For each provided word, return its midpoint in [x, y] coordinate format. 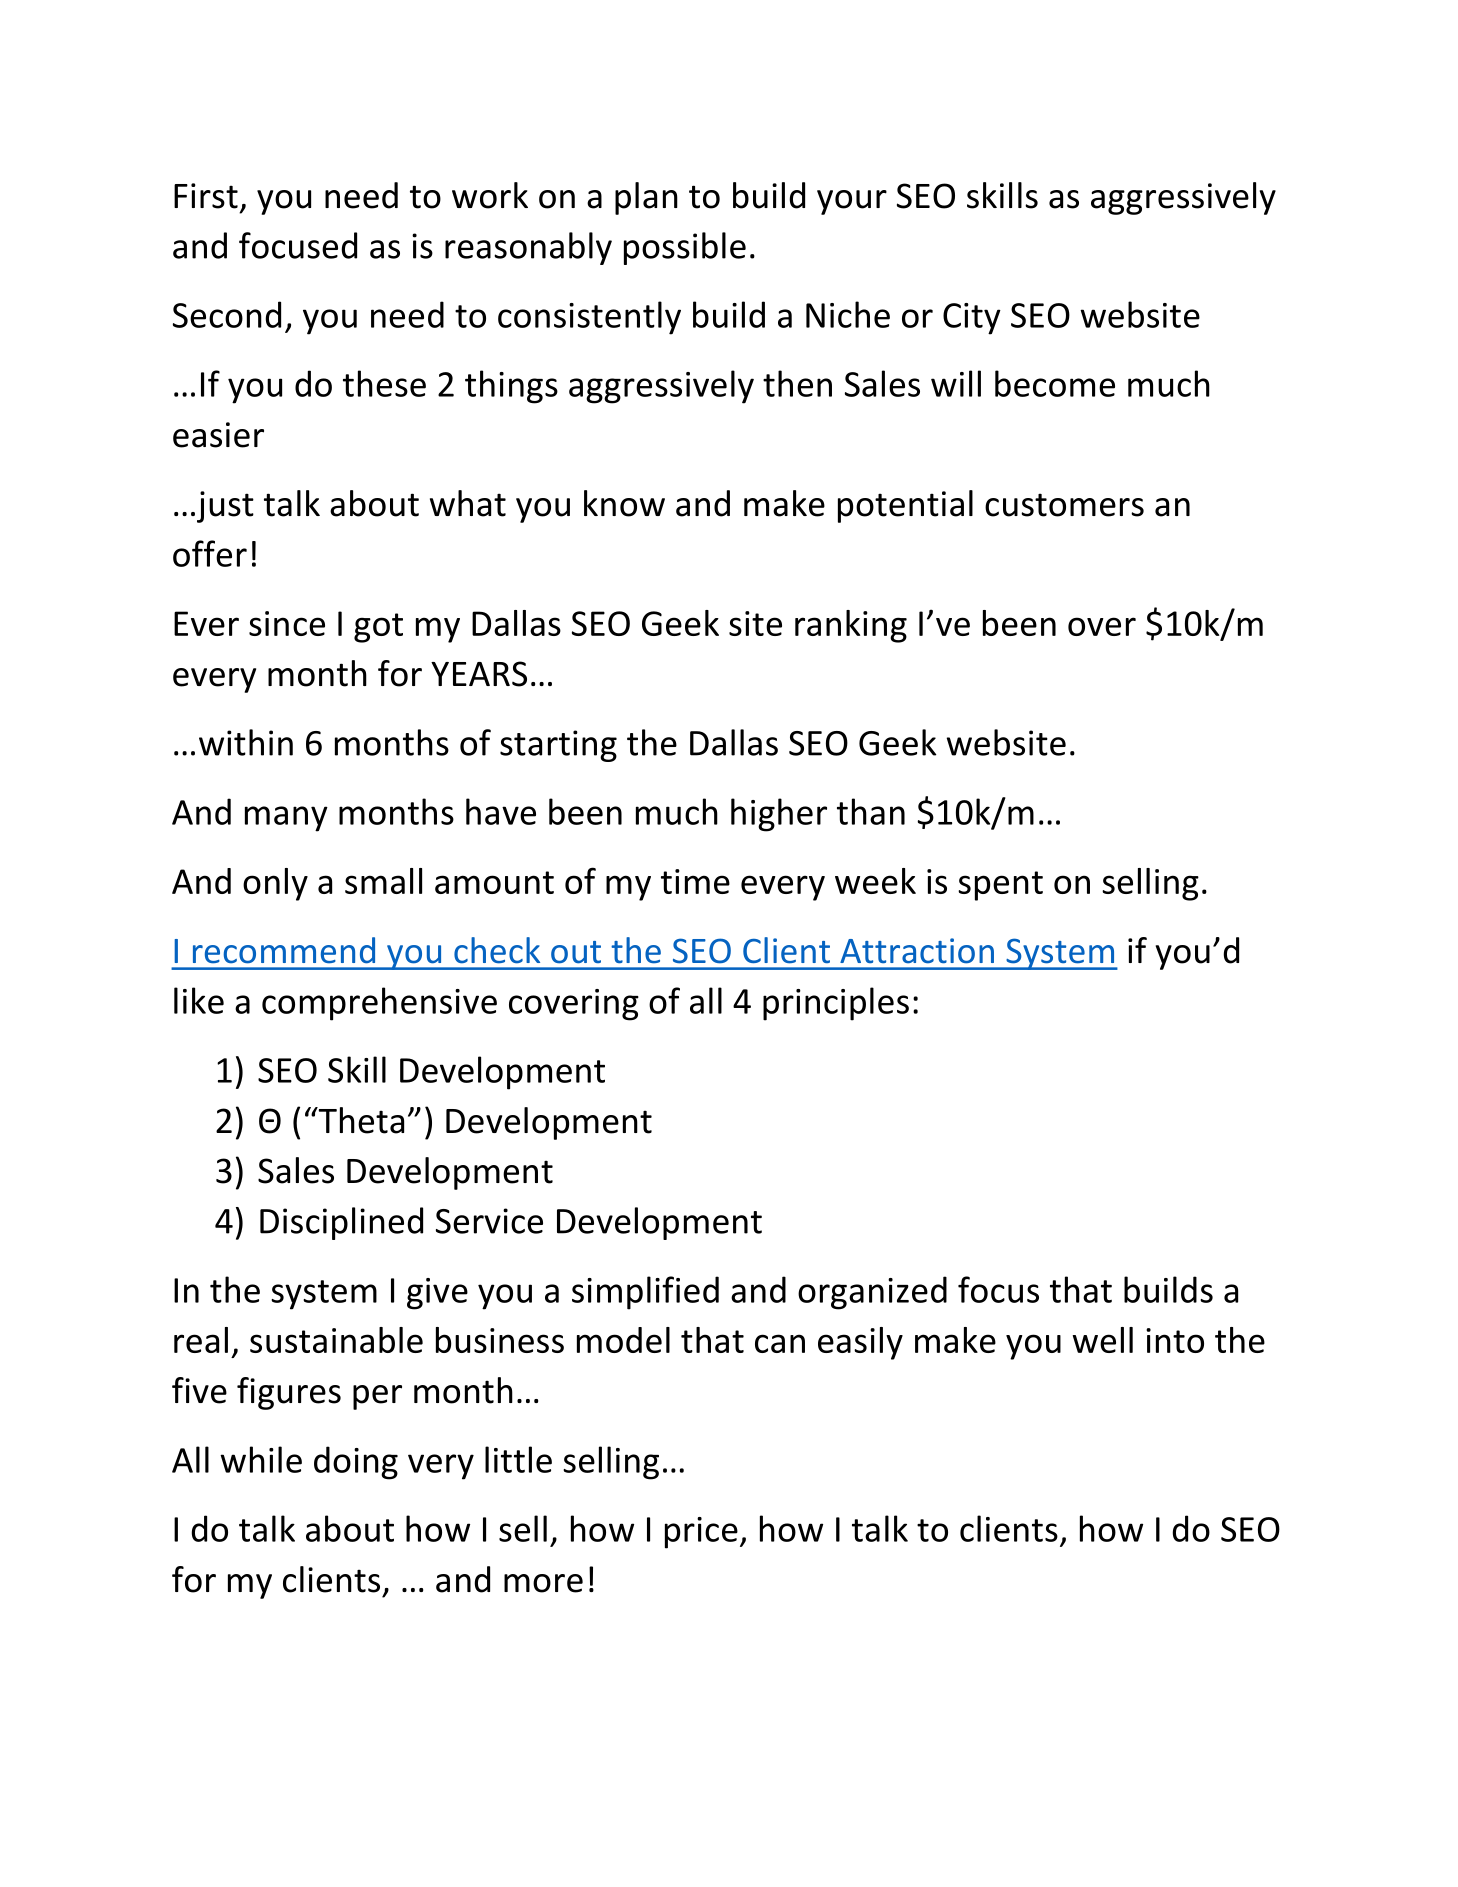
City [972, 319]
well [1103, 1340]
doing [356, 1463]
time [695, 881]
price [701, 1533]
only [275, 884]
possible [685, 248]
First [206, 196]
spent [1000, 886]
